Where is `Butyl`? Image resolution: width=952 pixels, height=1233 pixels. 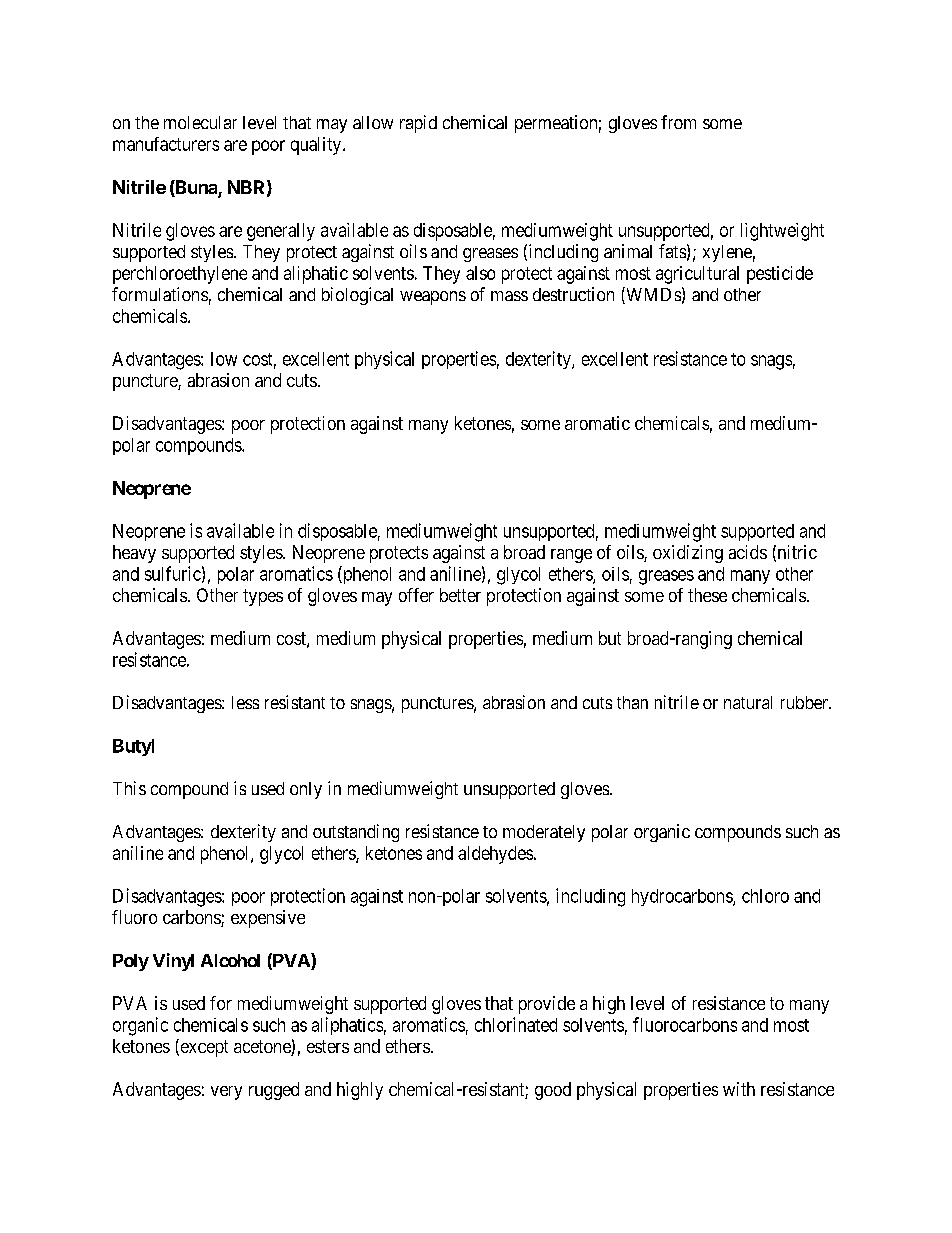 Butyl is located at coordinates (133, 747).
